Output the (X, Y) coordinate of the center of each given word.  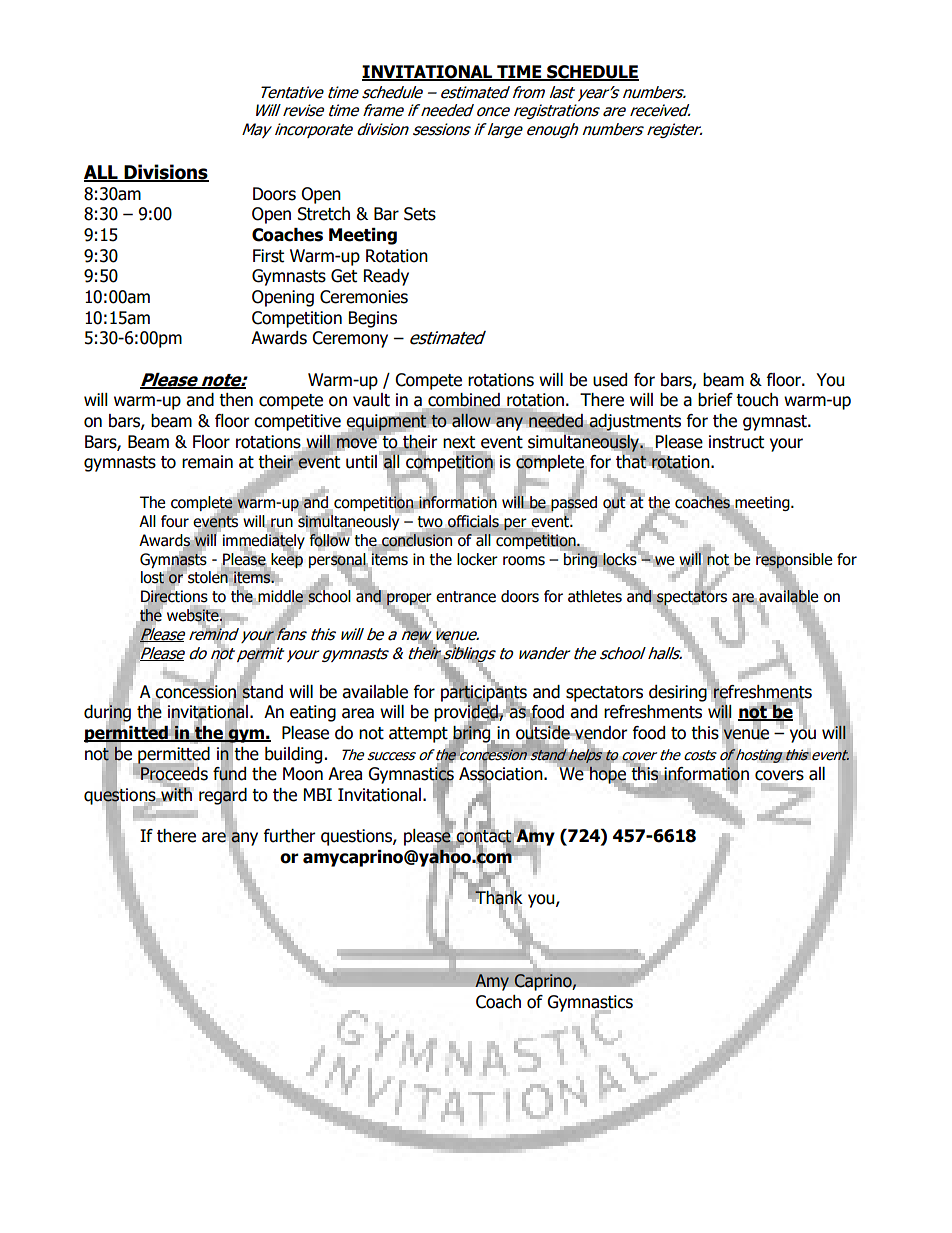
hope (607, 776)
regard (223, 796)
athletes (595, 596)
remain (207, 462)
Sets (420, 214)
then (236, 400)
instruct (736, 442)
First (268, 256)
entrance (466, 597)
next (459, 442)
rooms (524, 561)
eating (313, 713)
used (610, 380)
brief (715, 400)
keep (286, 560)
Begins (373, 319)
